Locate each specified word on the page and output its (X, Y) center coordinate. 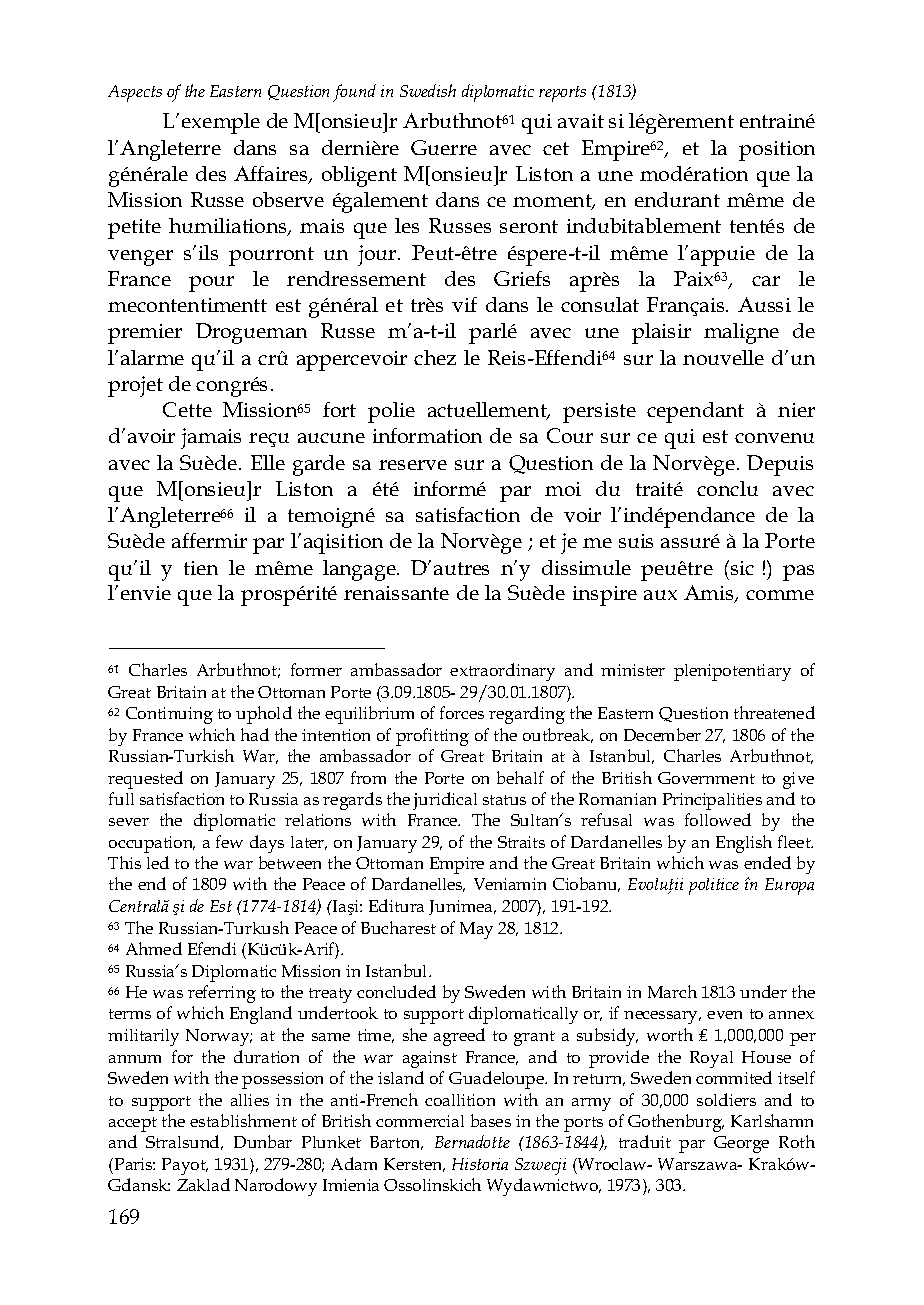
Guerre (444, 147)
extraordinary (502, 672)
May (476, 930)
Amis (710, 594)
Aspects (135, 93)
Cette (187, 409)
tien (201, 568)
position (777, 151)
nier (796, 410)
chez (435, 357)
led (158, 862)
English (744, 844)
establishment (243, 1120)
